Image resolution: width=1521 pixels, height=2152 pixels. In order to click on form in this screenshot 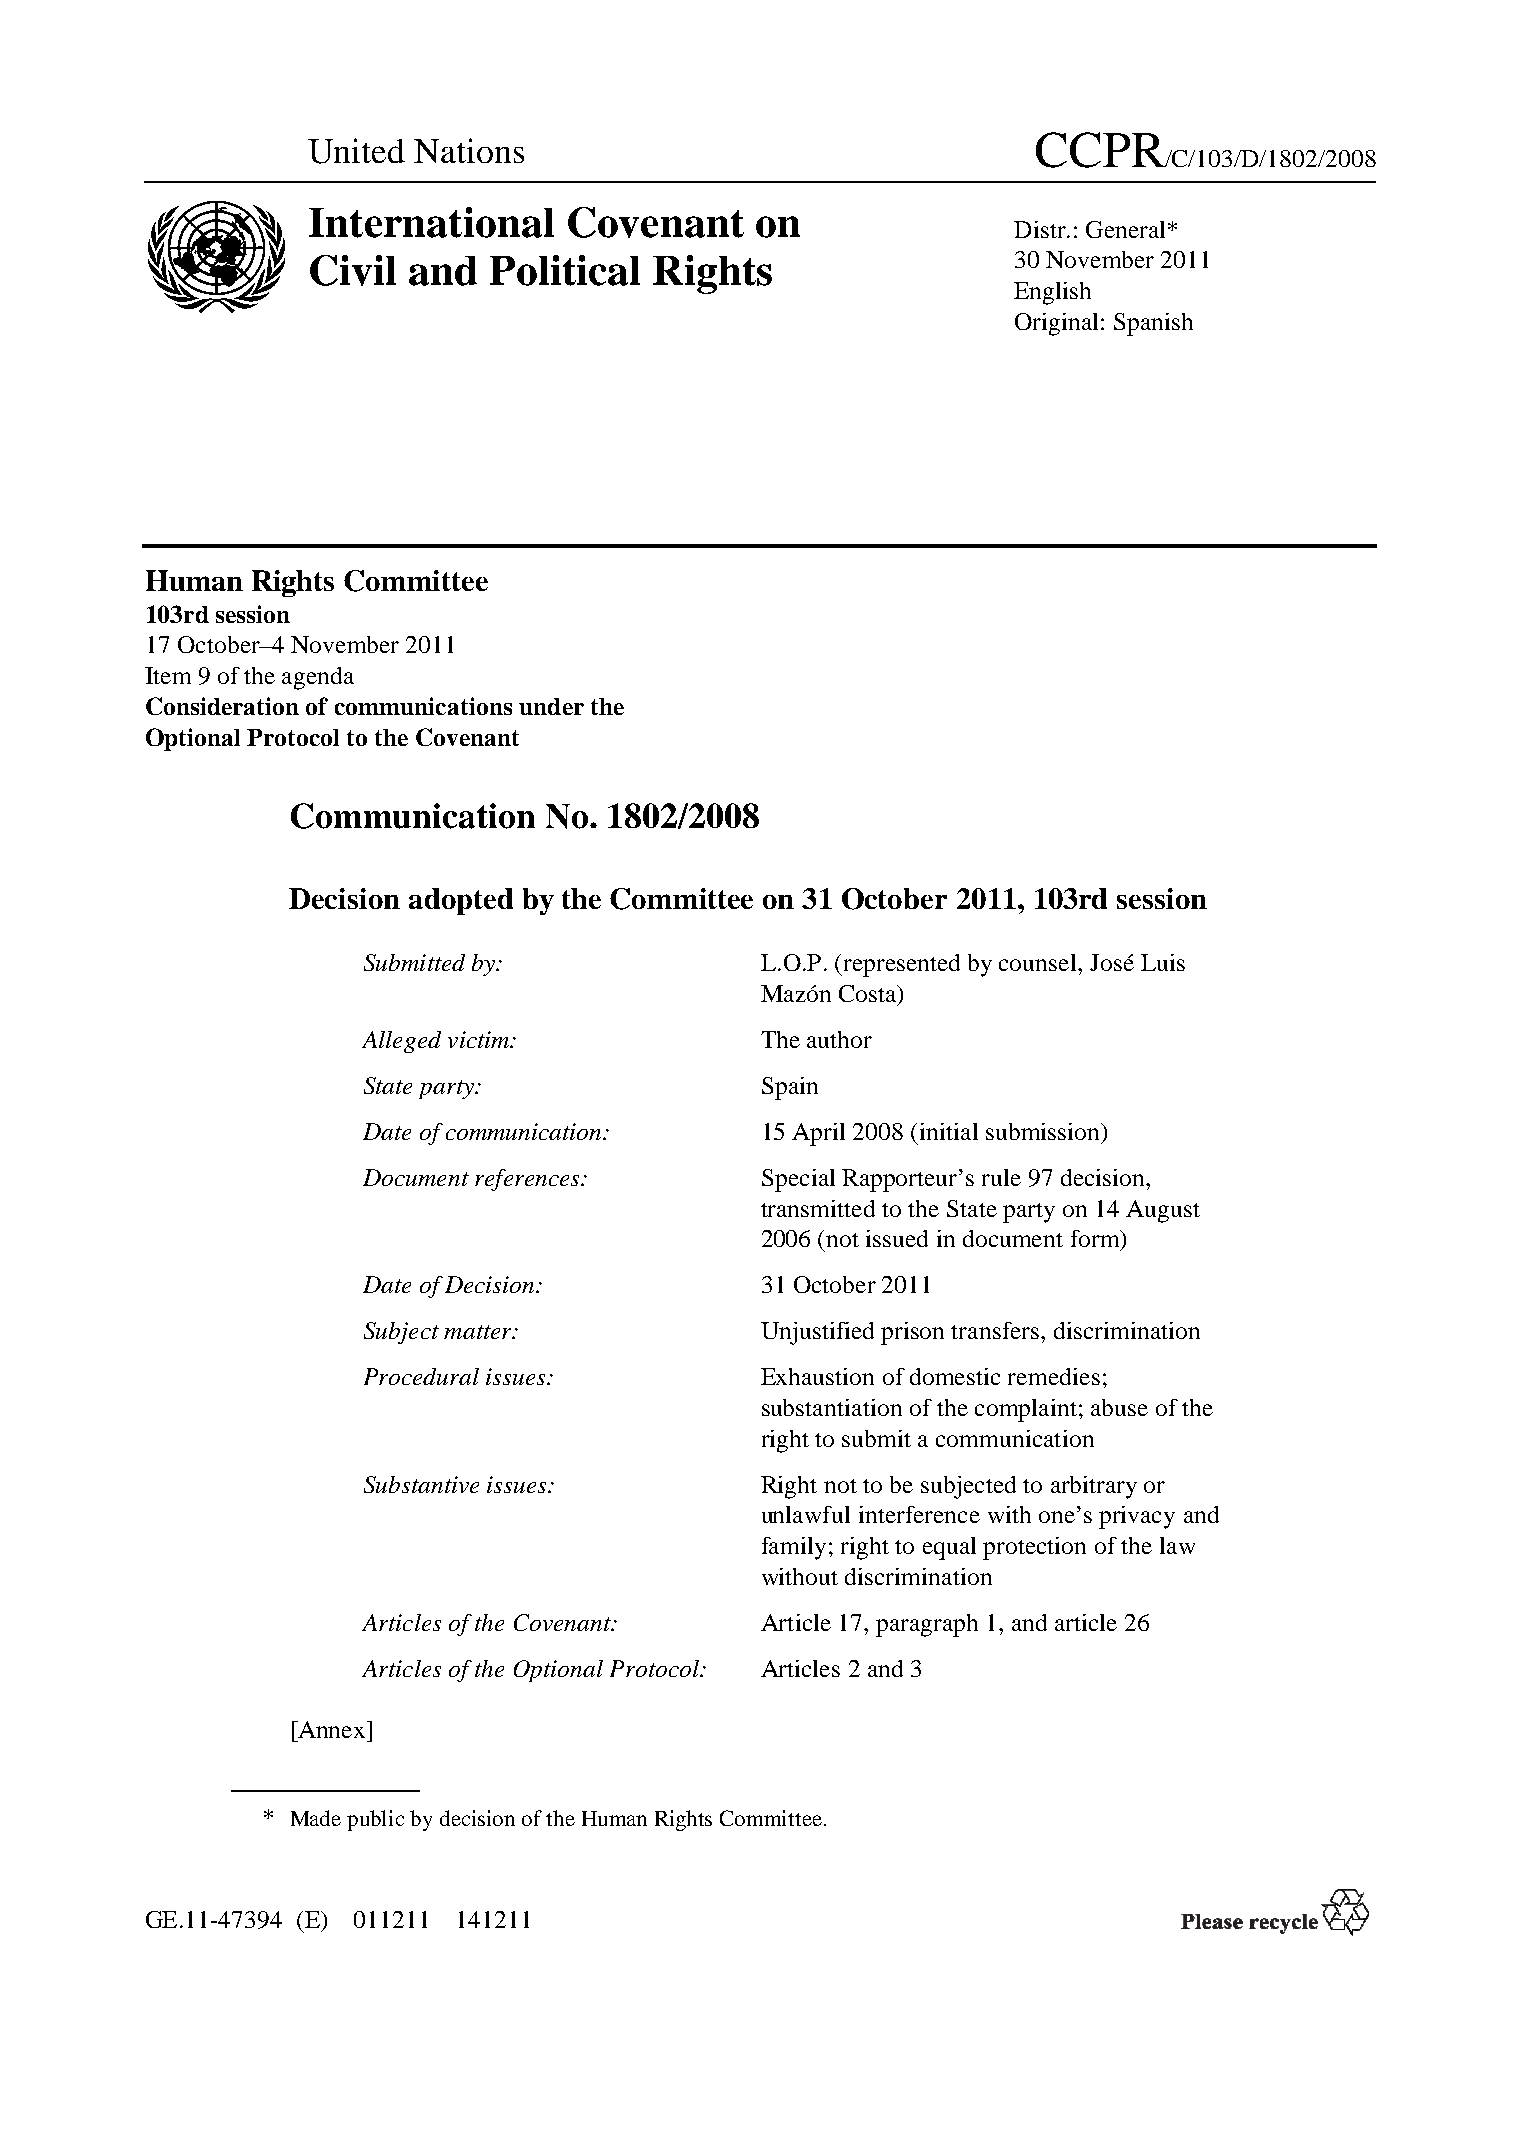, I will do `click(1096, 1240)`.
